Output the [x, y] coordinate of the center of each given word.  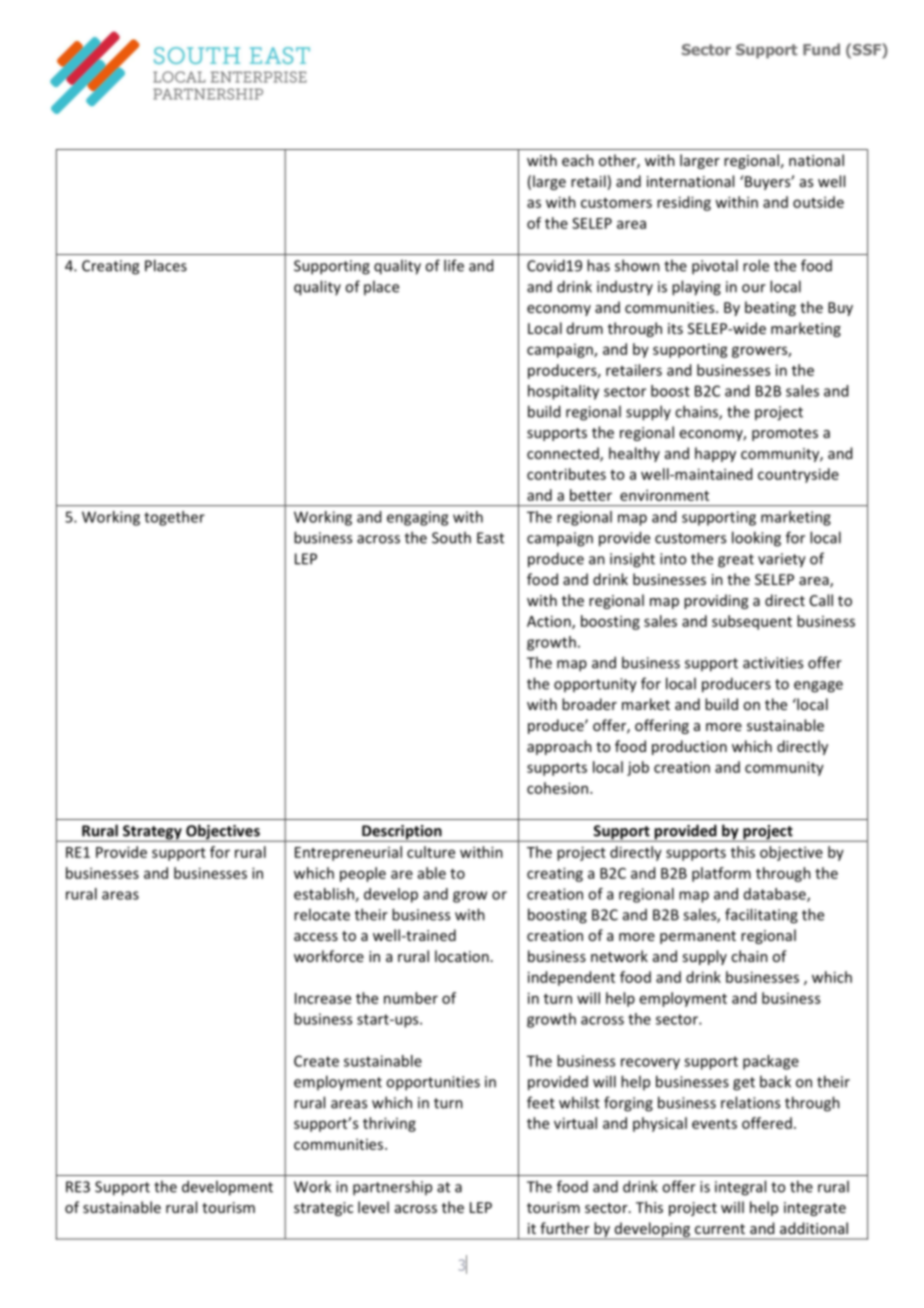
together [174, 518]
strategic [323, 1209]
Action [550, 622]
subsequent [752, 622]
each [578, 160]
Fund [821, 49]
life [454, 265]
